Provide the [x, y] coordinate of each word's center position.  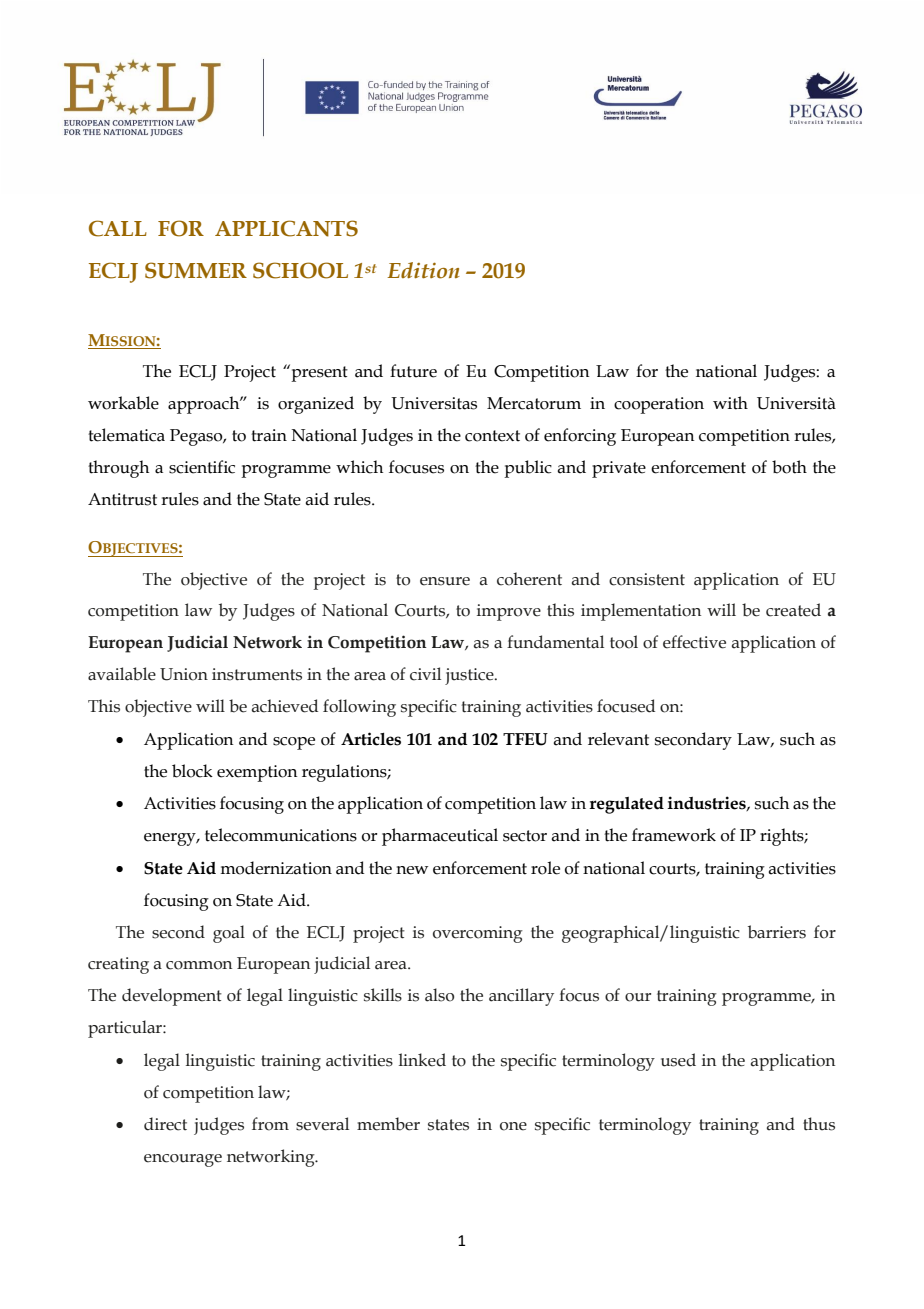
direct [165, 1124]
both [789, 467]
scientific [202, 467]
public [528, 469]
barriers [777, 932]
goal [229, 934]
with [730, 403]
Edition [423, 270]
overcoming [478, 934]
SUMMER [196, 270]
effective [694, 642]
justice [470, 676]
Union [184, 674]
